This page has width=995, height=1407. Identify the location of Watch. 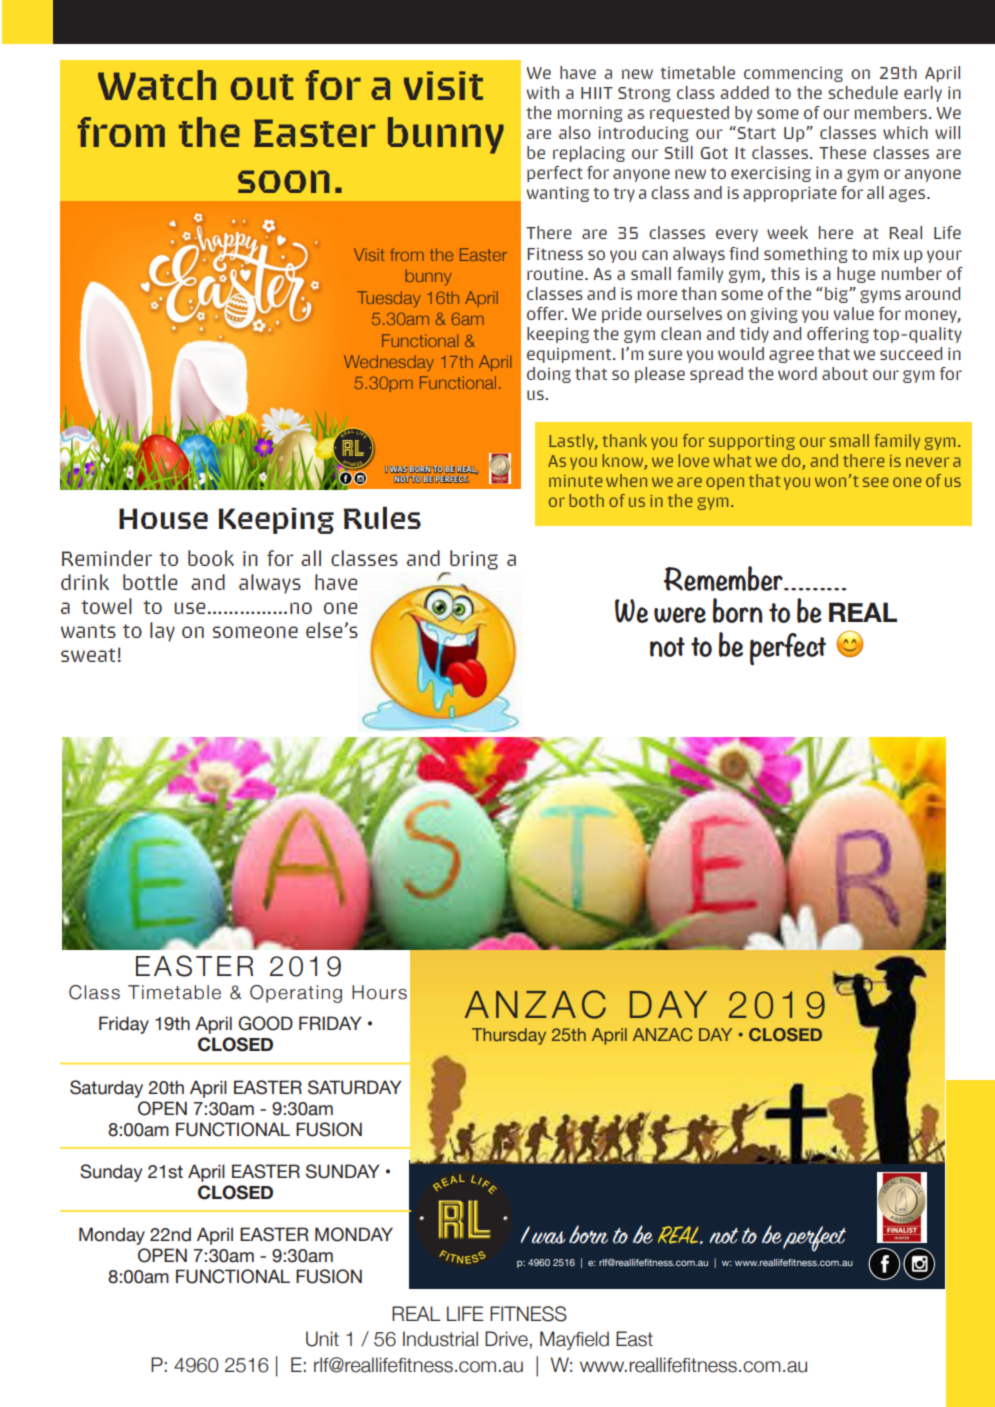
(157, 85).
